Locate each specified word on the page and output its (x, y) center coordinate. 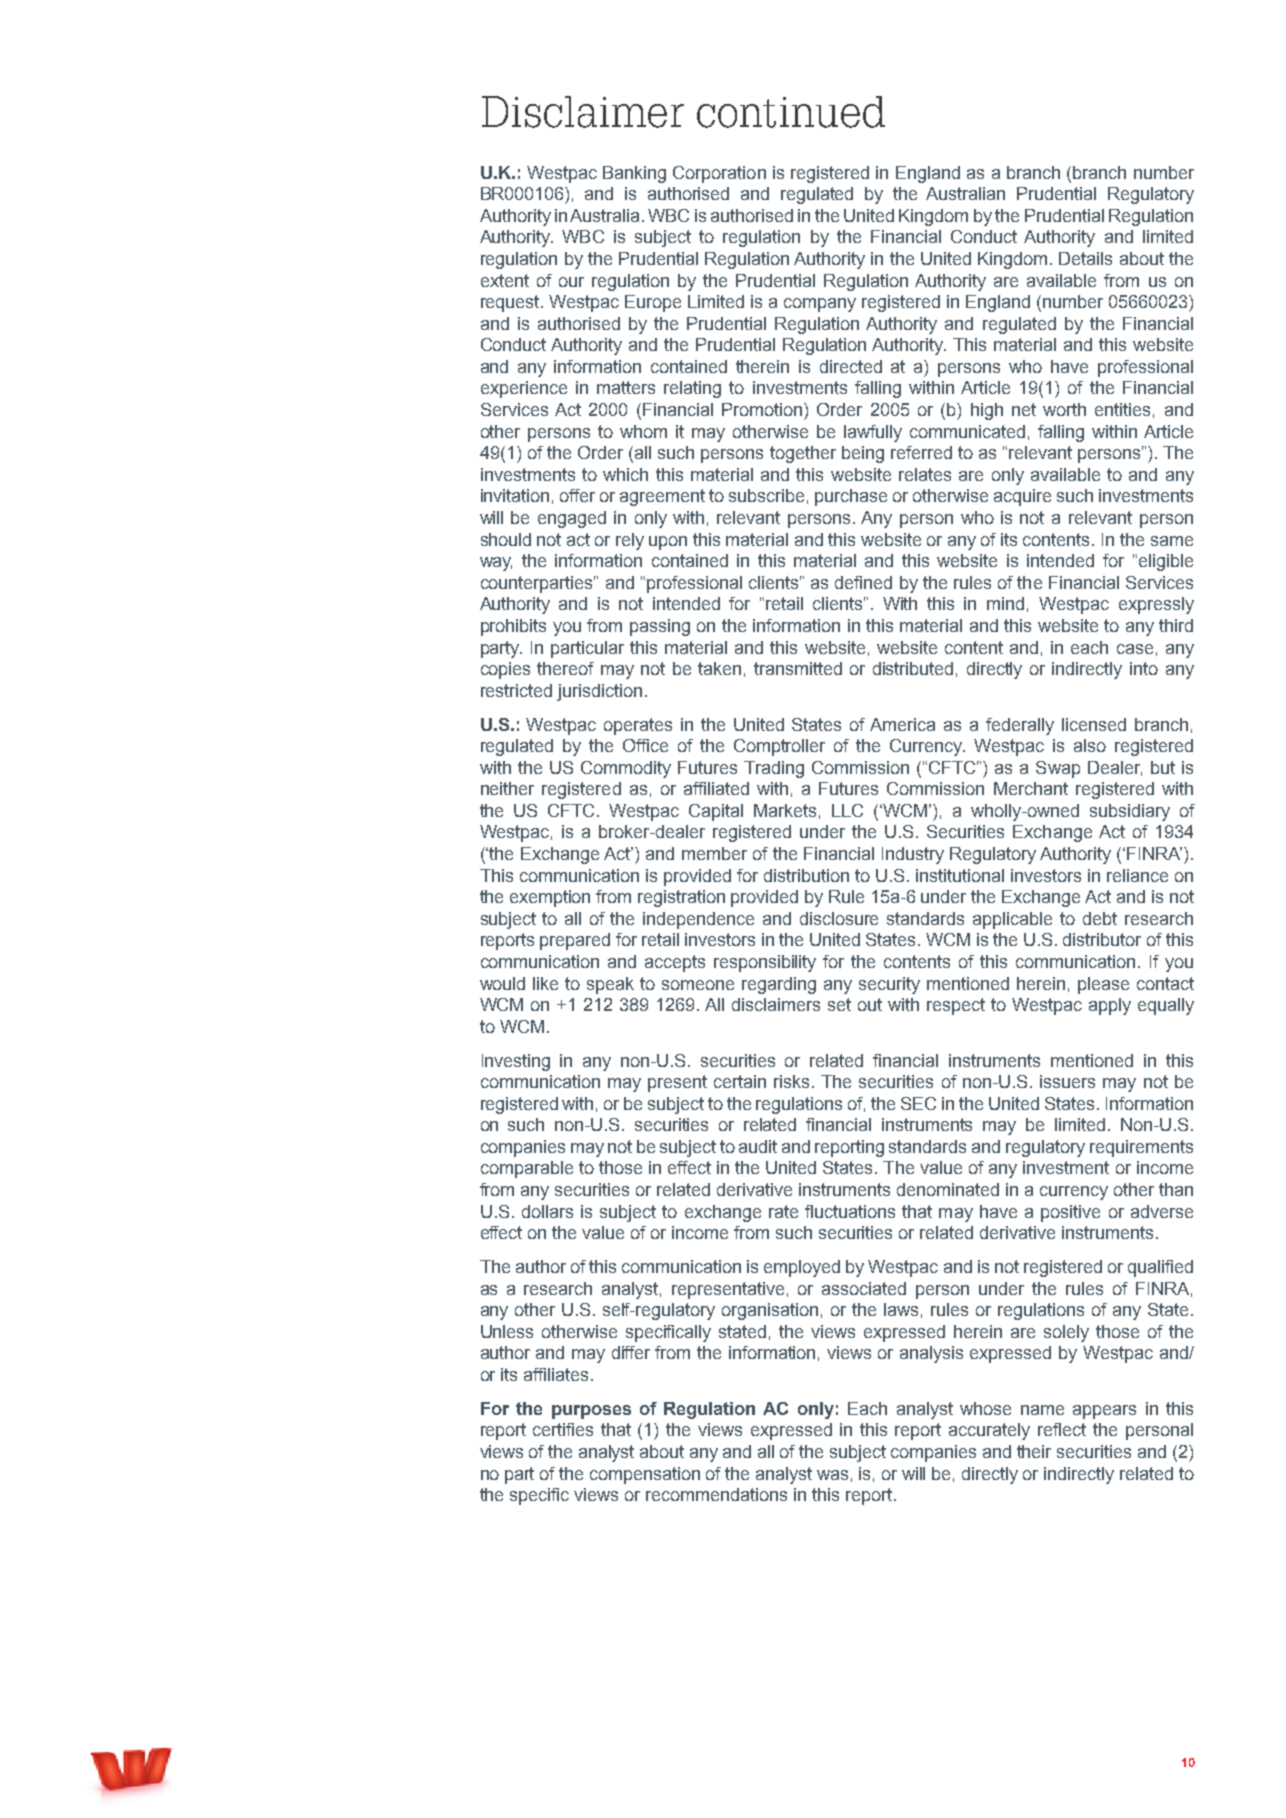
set (839, 1004)
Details (1085, 258)
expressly (1156, 605)
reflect (1062, 1429)
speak (610, 985)
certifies (563, 1429)
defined (863, 582)
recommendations (716, 1494)
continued (791, 112)
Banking (634, 174)
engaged (572, 519)
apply (1110, 1006)
